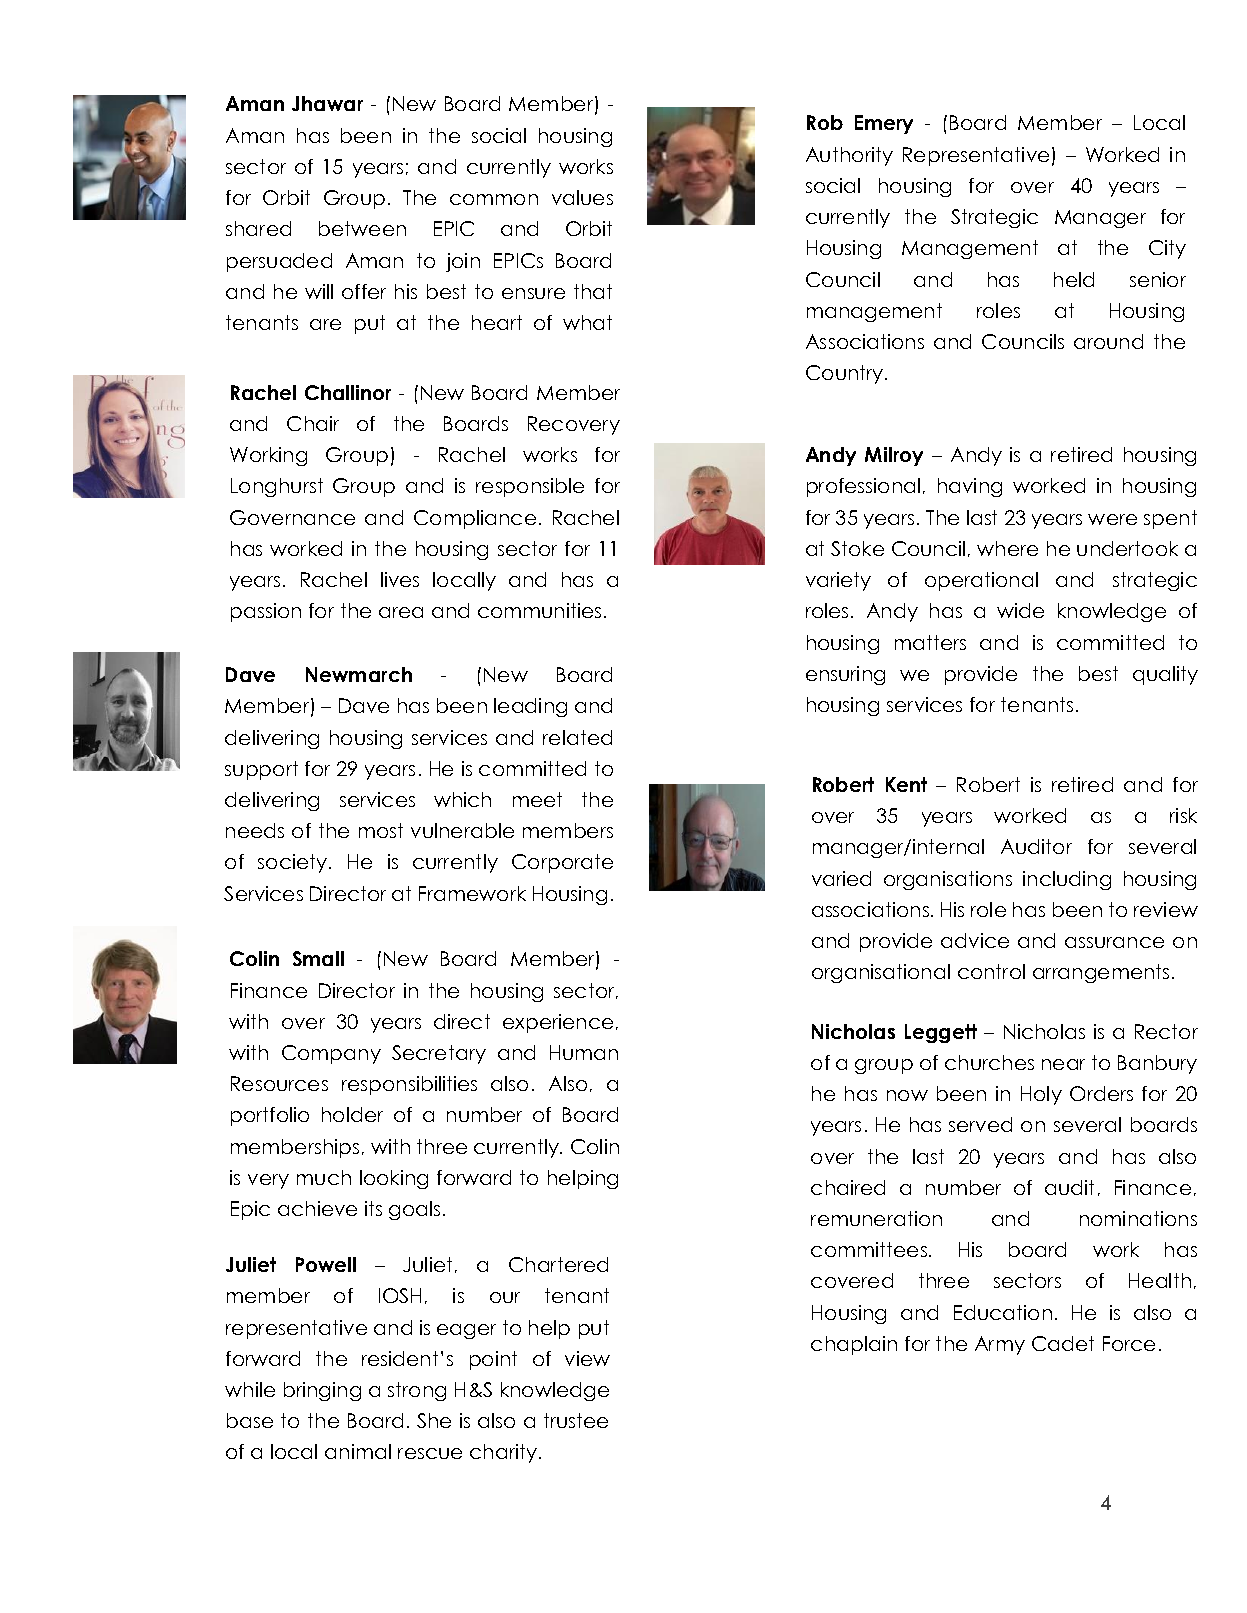  What do you see at coordinates (577, 737) in the image?
I see `related` at bounding box center [577, 737].
